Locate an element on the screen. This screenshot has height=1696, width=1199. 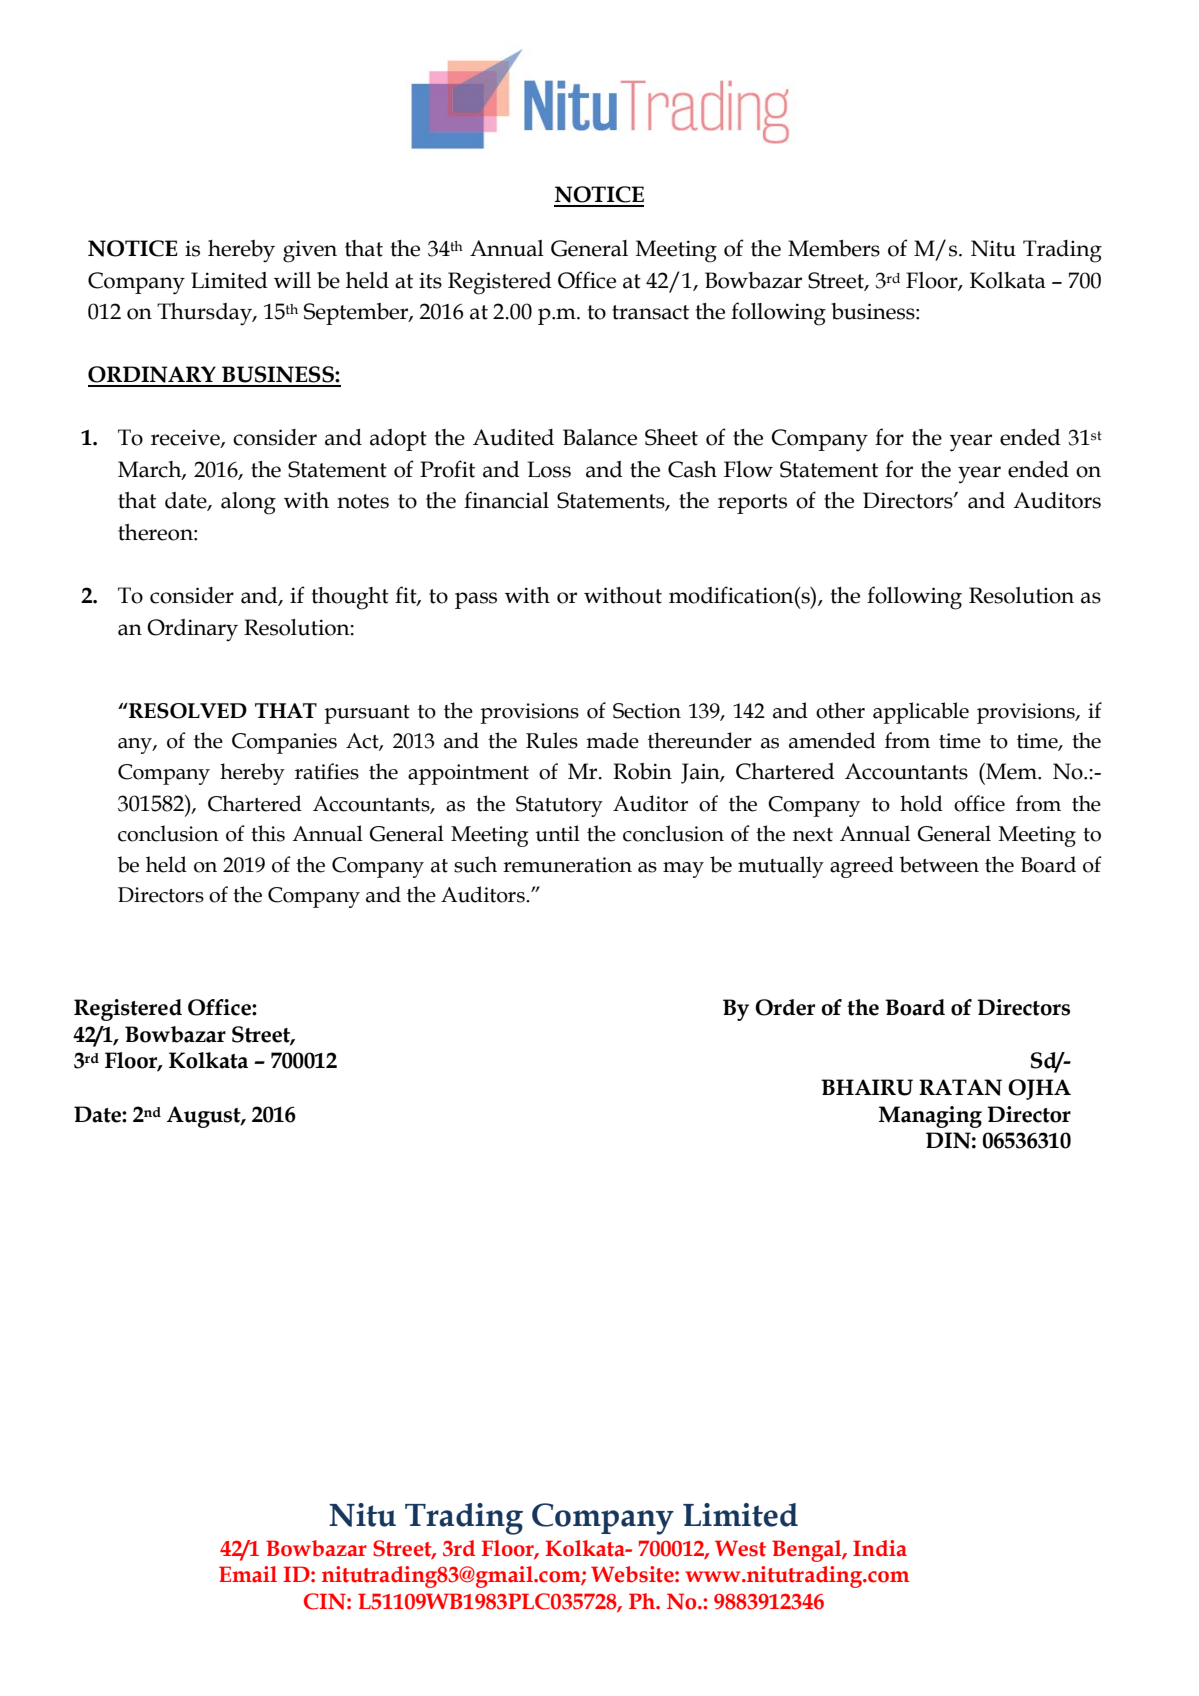
Email is located at coordinates (248, 1574).
